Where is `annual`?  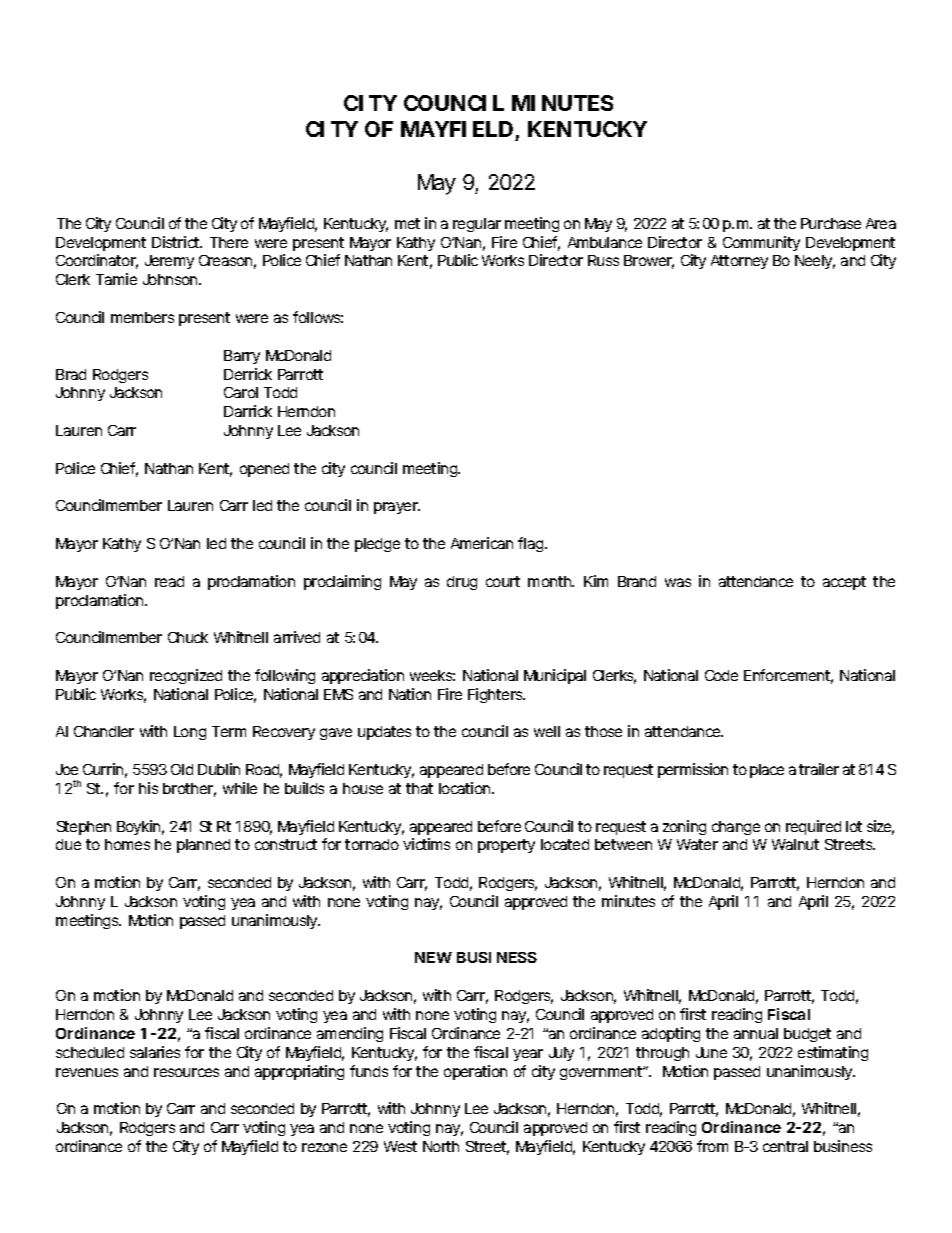 annual is located at coordinates (756, 1033).
